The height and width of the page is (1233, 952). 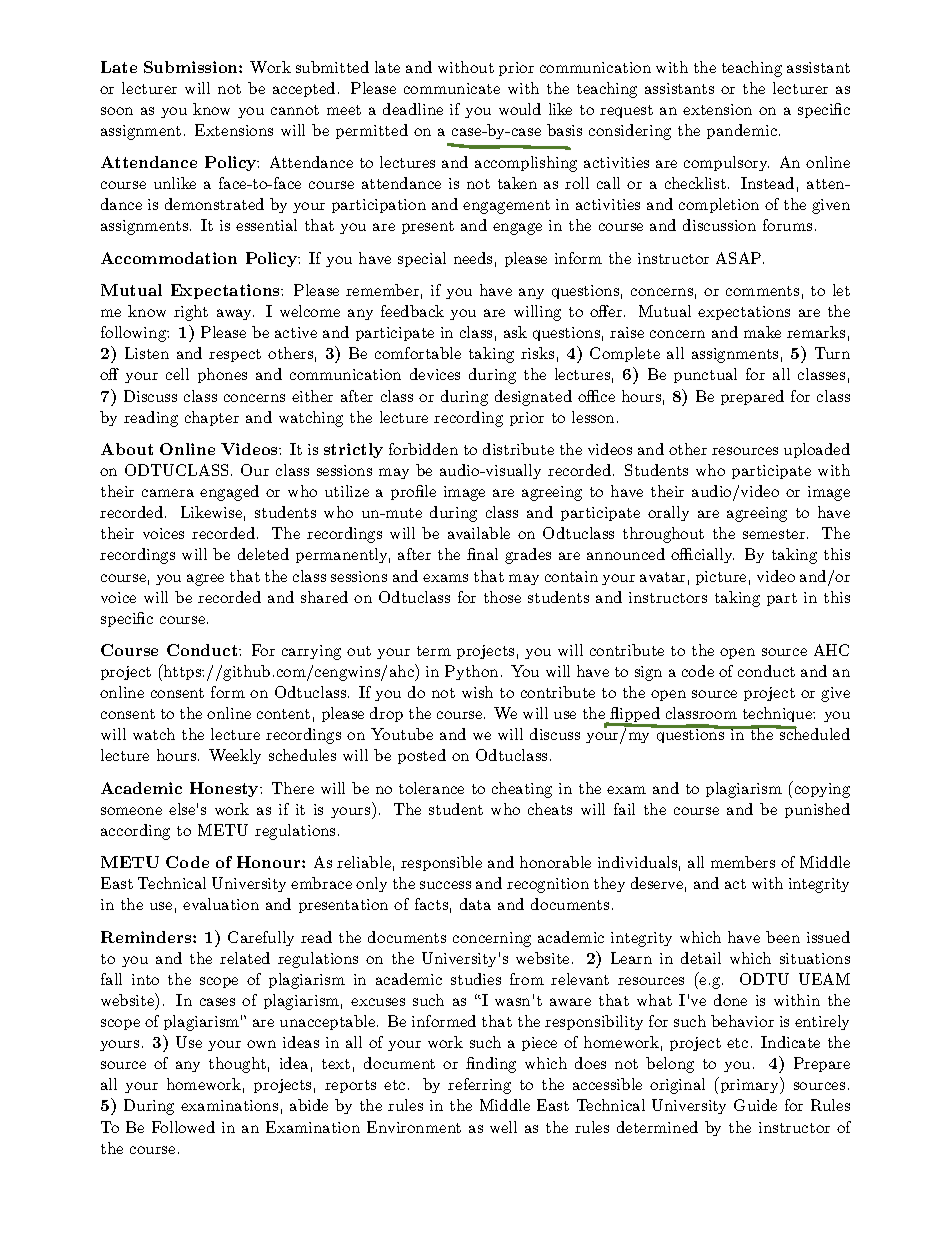 I want to click on Followed, so click(x=183, y=1127).
